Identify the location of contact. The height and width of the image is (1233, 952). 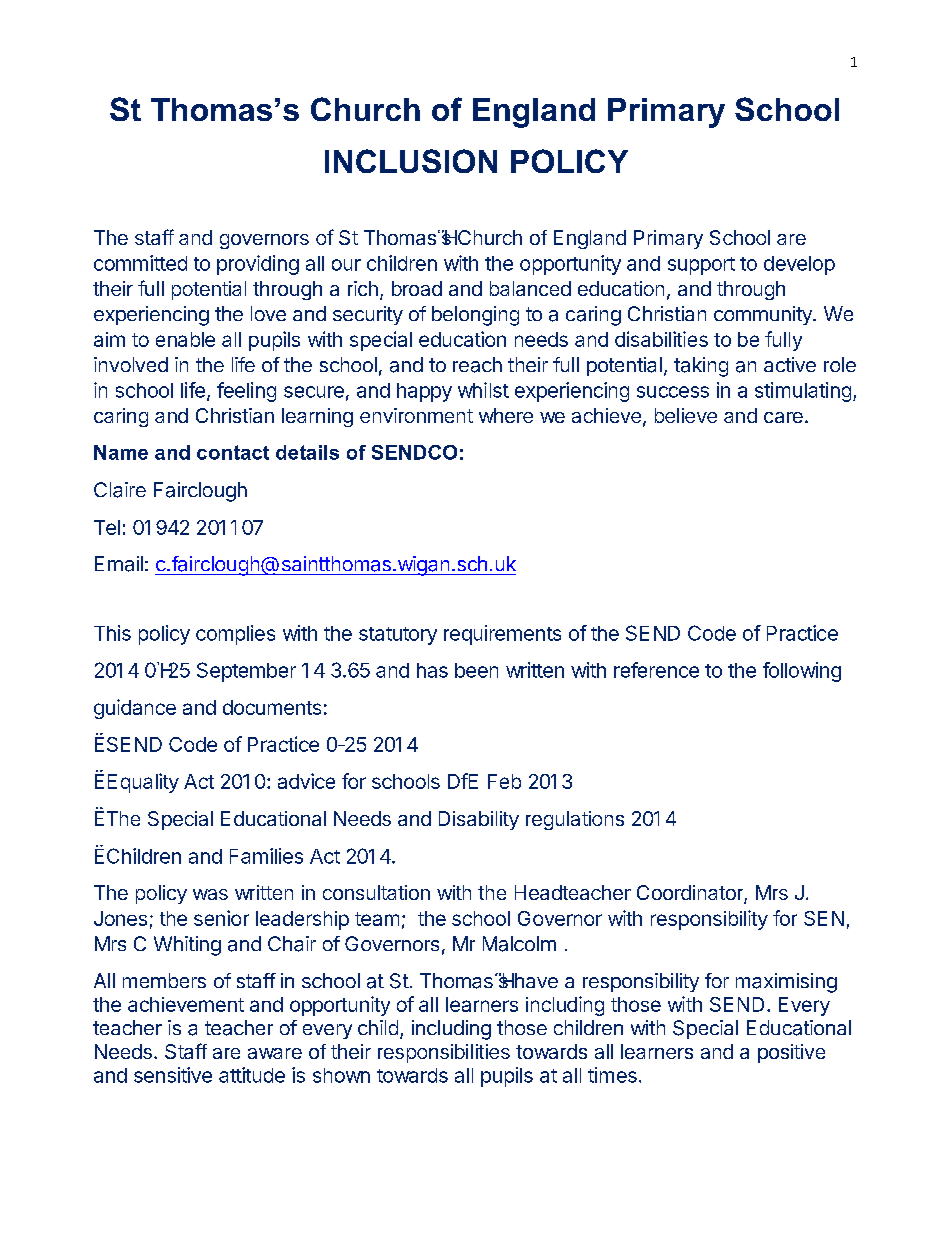
(233, 452).
